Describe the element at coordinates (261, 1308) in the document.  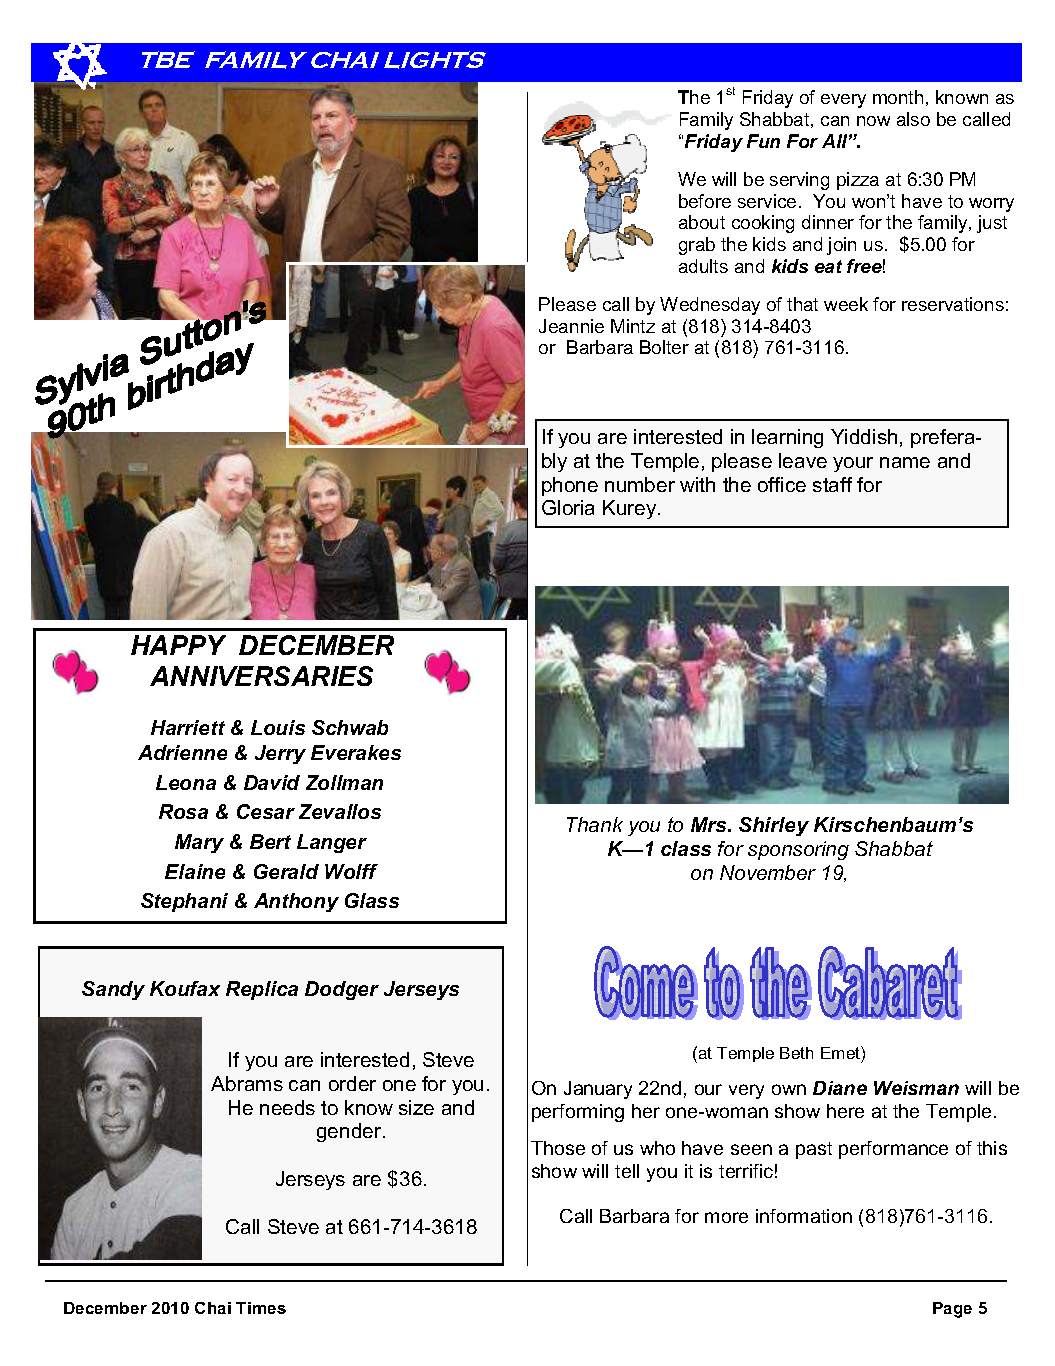
I see `Times` at that location.
